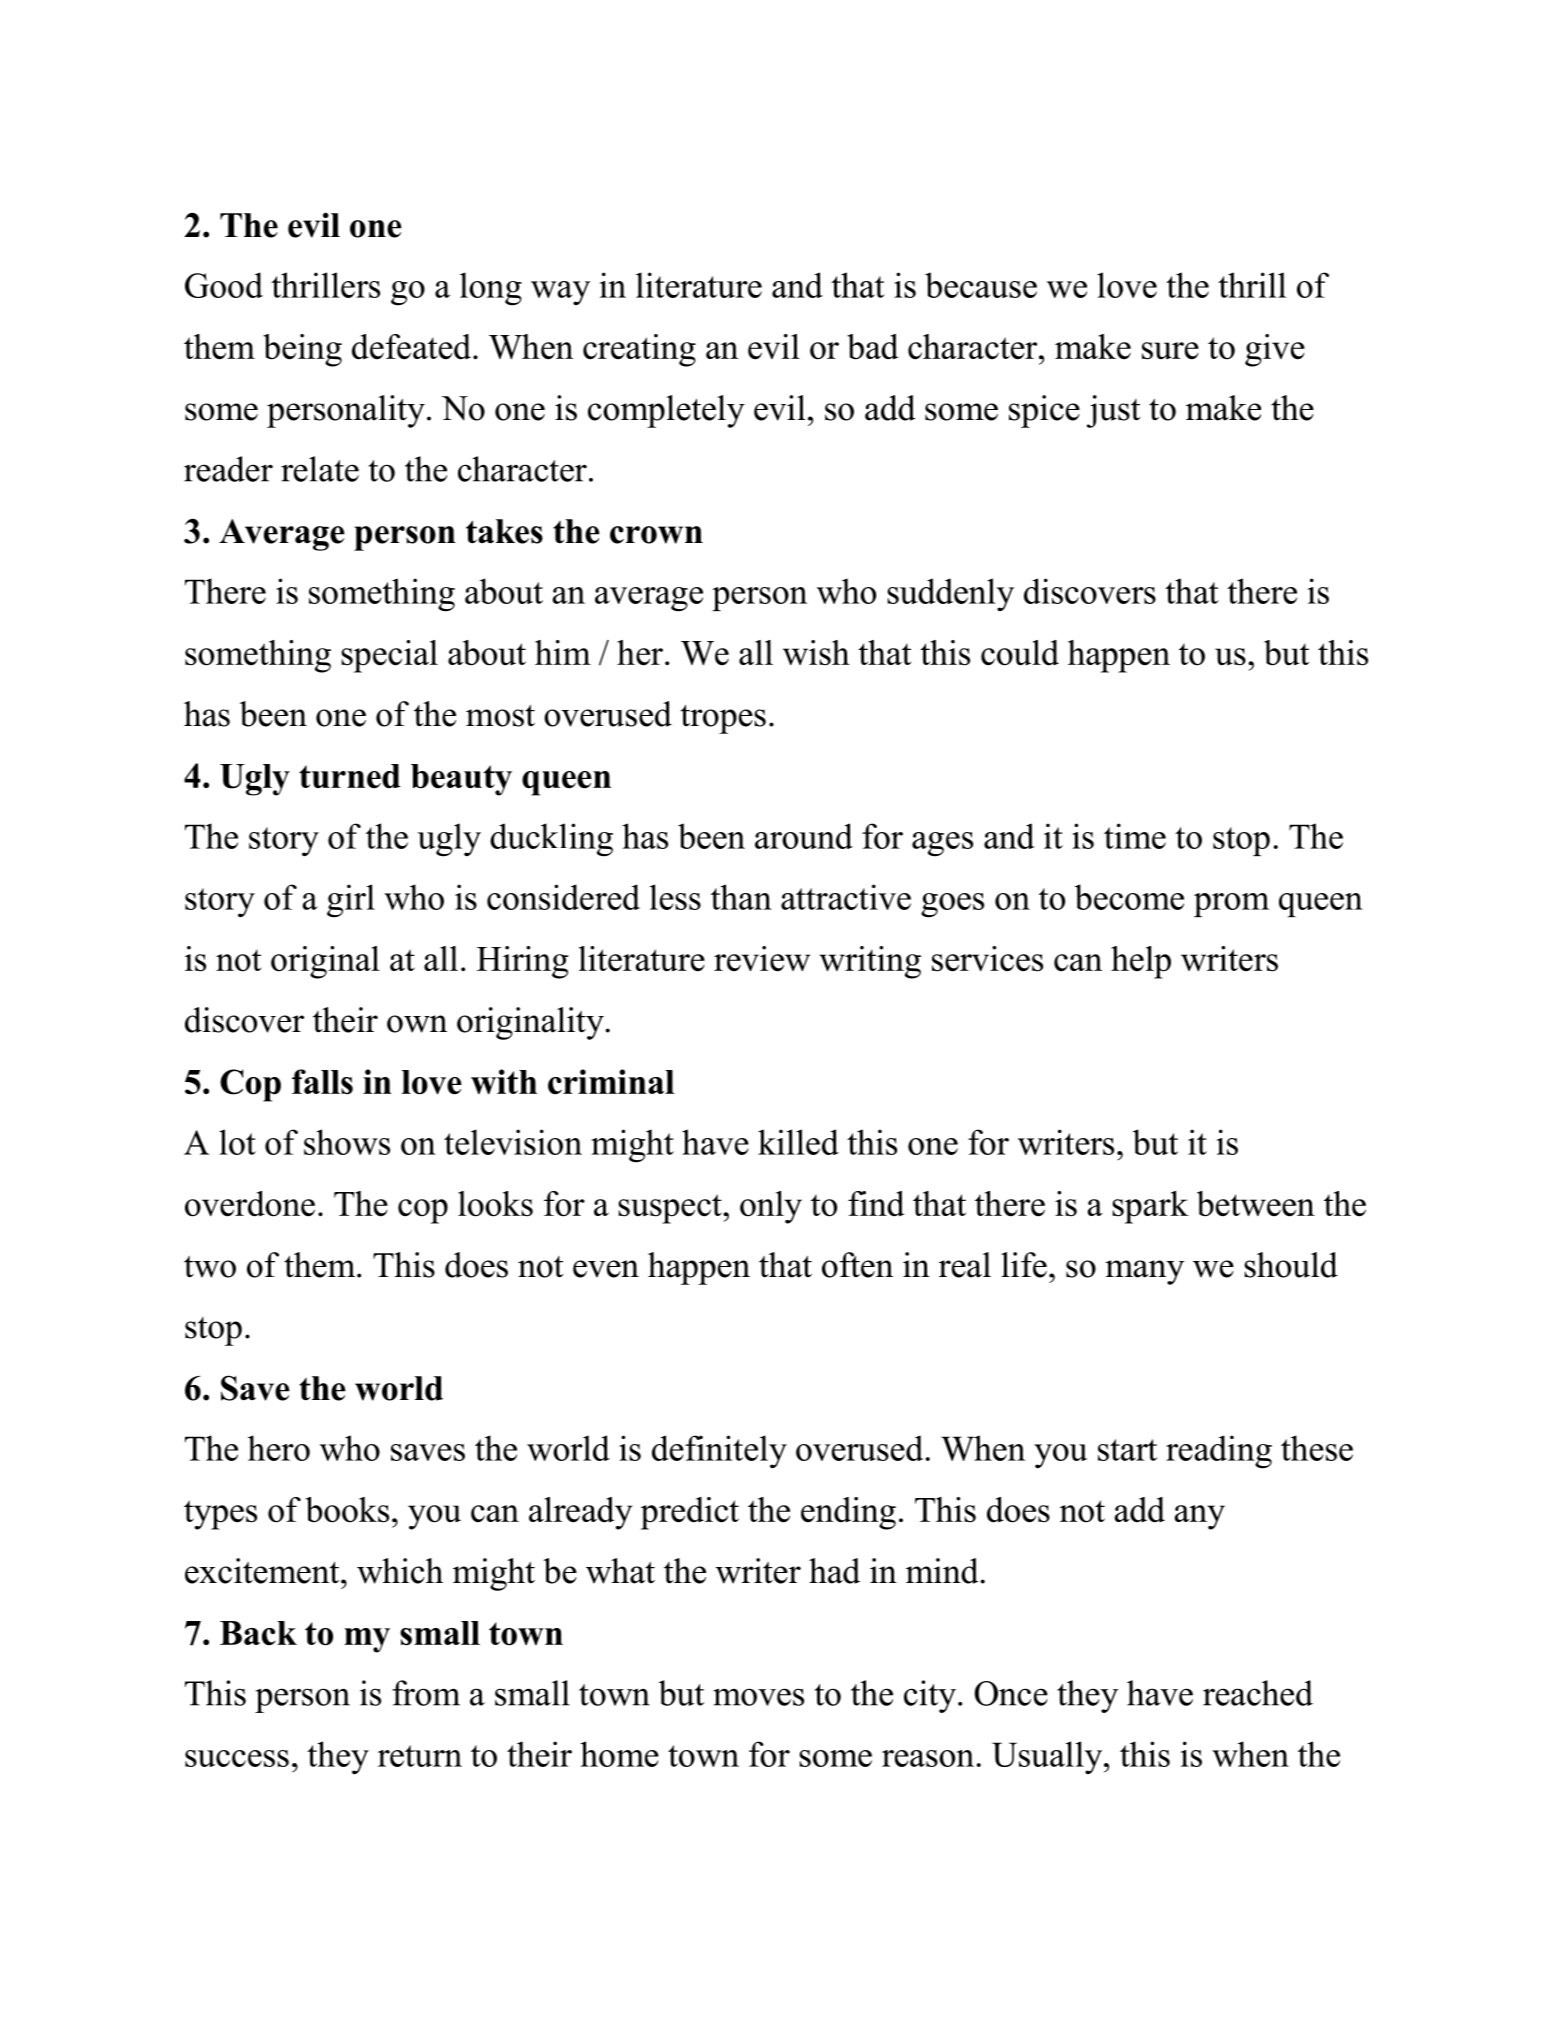 This screenshot has height=2020, width=1561. I want to click on many, so click(1144, 1272).
